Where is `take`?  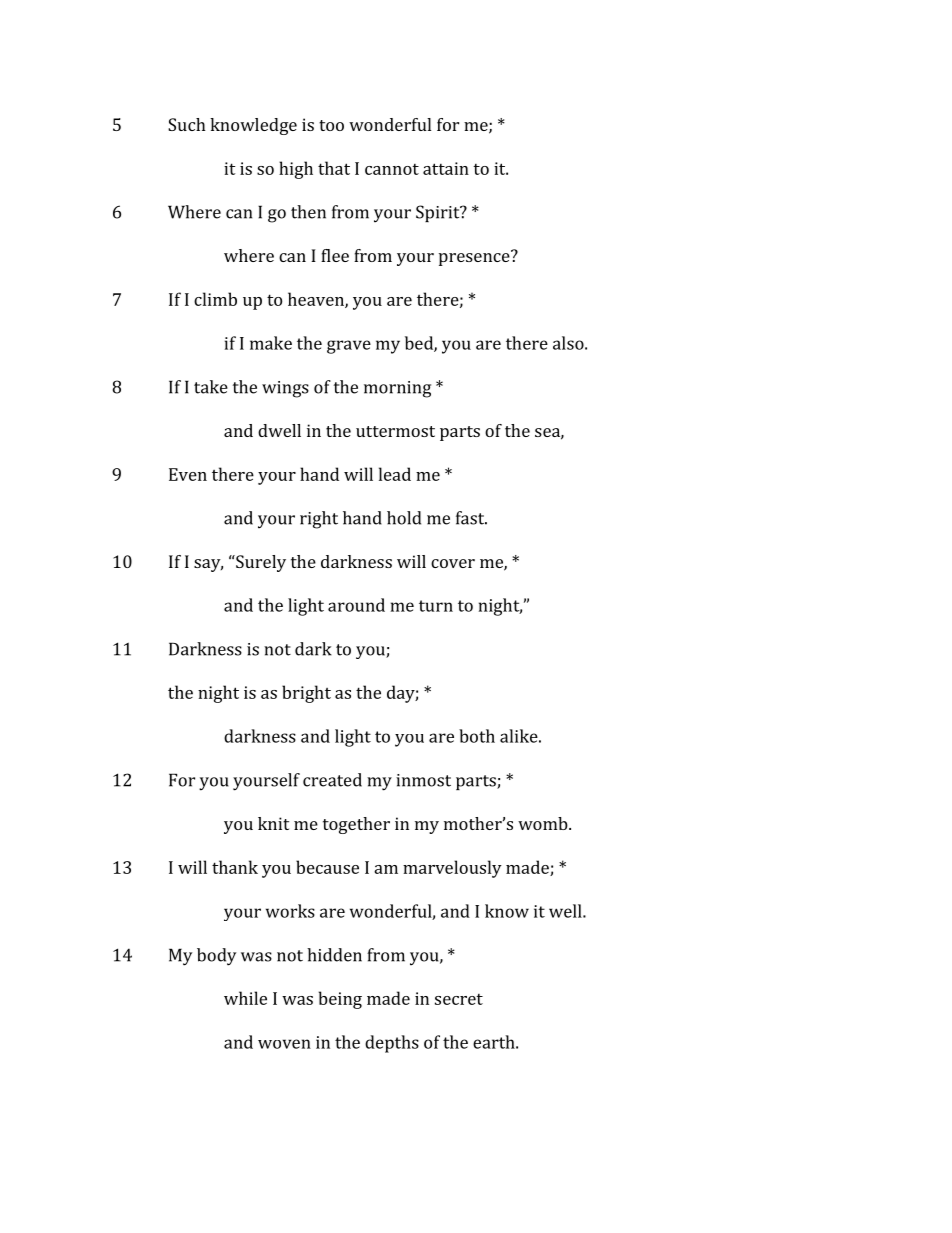
take is located at coordinates (211, 387).
